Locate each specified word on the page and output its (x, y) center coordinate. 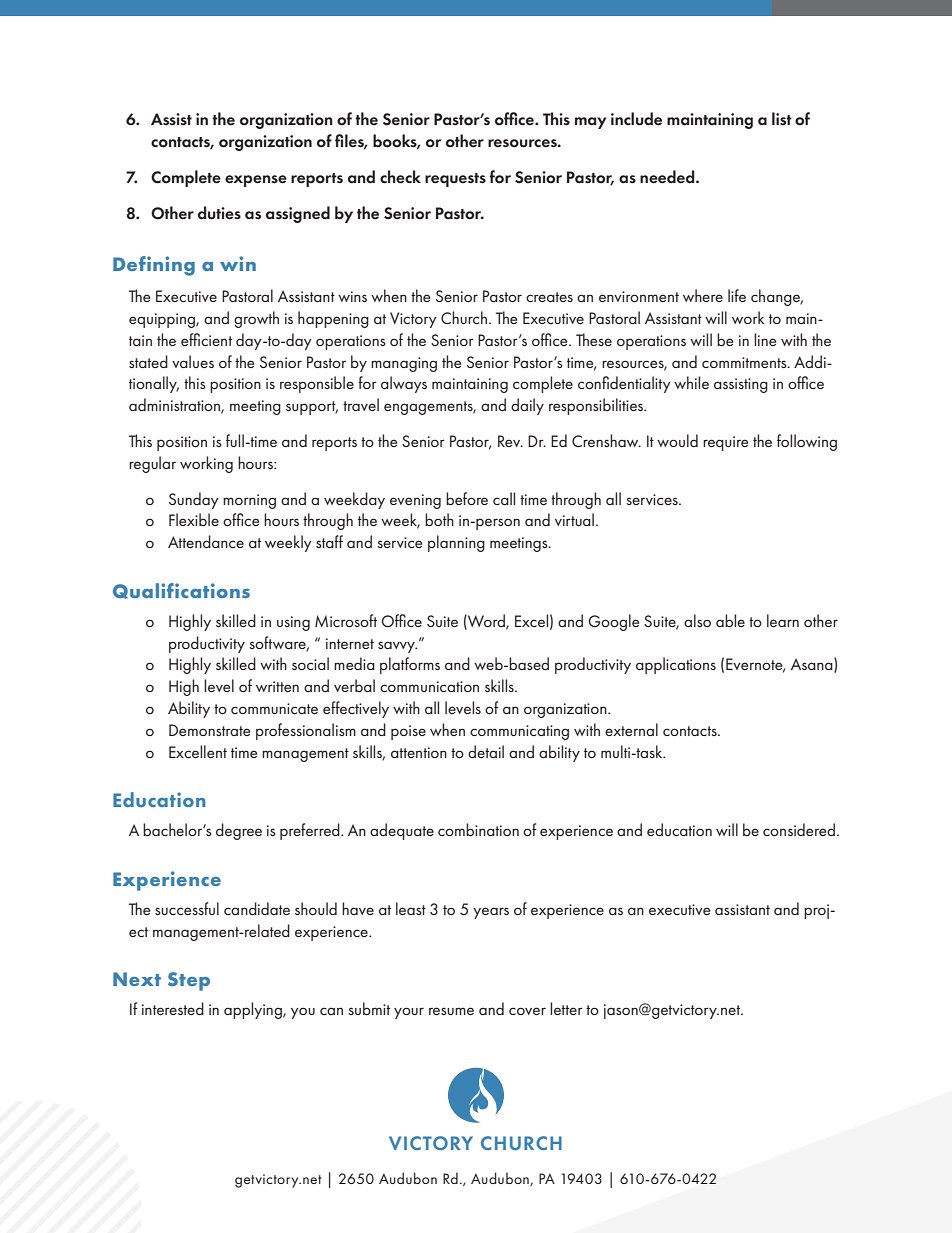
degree (239, 831)
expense (256, 181)
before (467, 498)
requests (455, 180)
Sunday (194, 500)
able (730, 620)
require (725, 443)
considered (799, 829)
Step (189, 981)
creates (549, 297)
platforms (410, 665)
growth (256, 319)
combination (478, 829)
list (782, 118)
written (277, 686)
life (737, 295)
